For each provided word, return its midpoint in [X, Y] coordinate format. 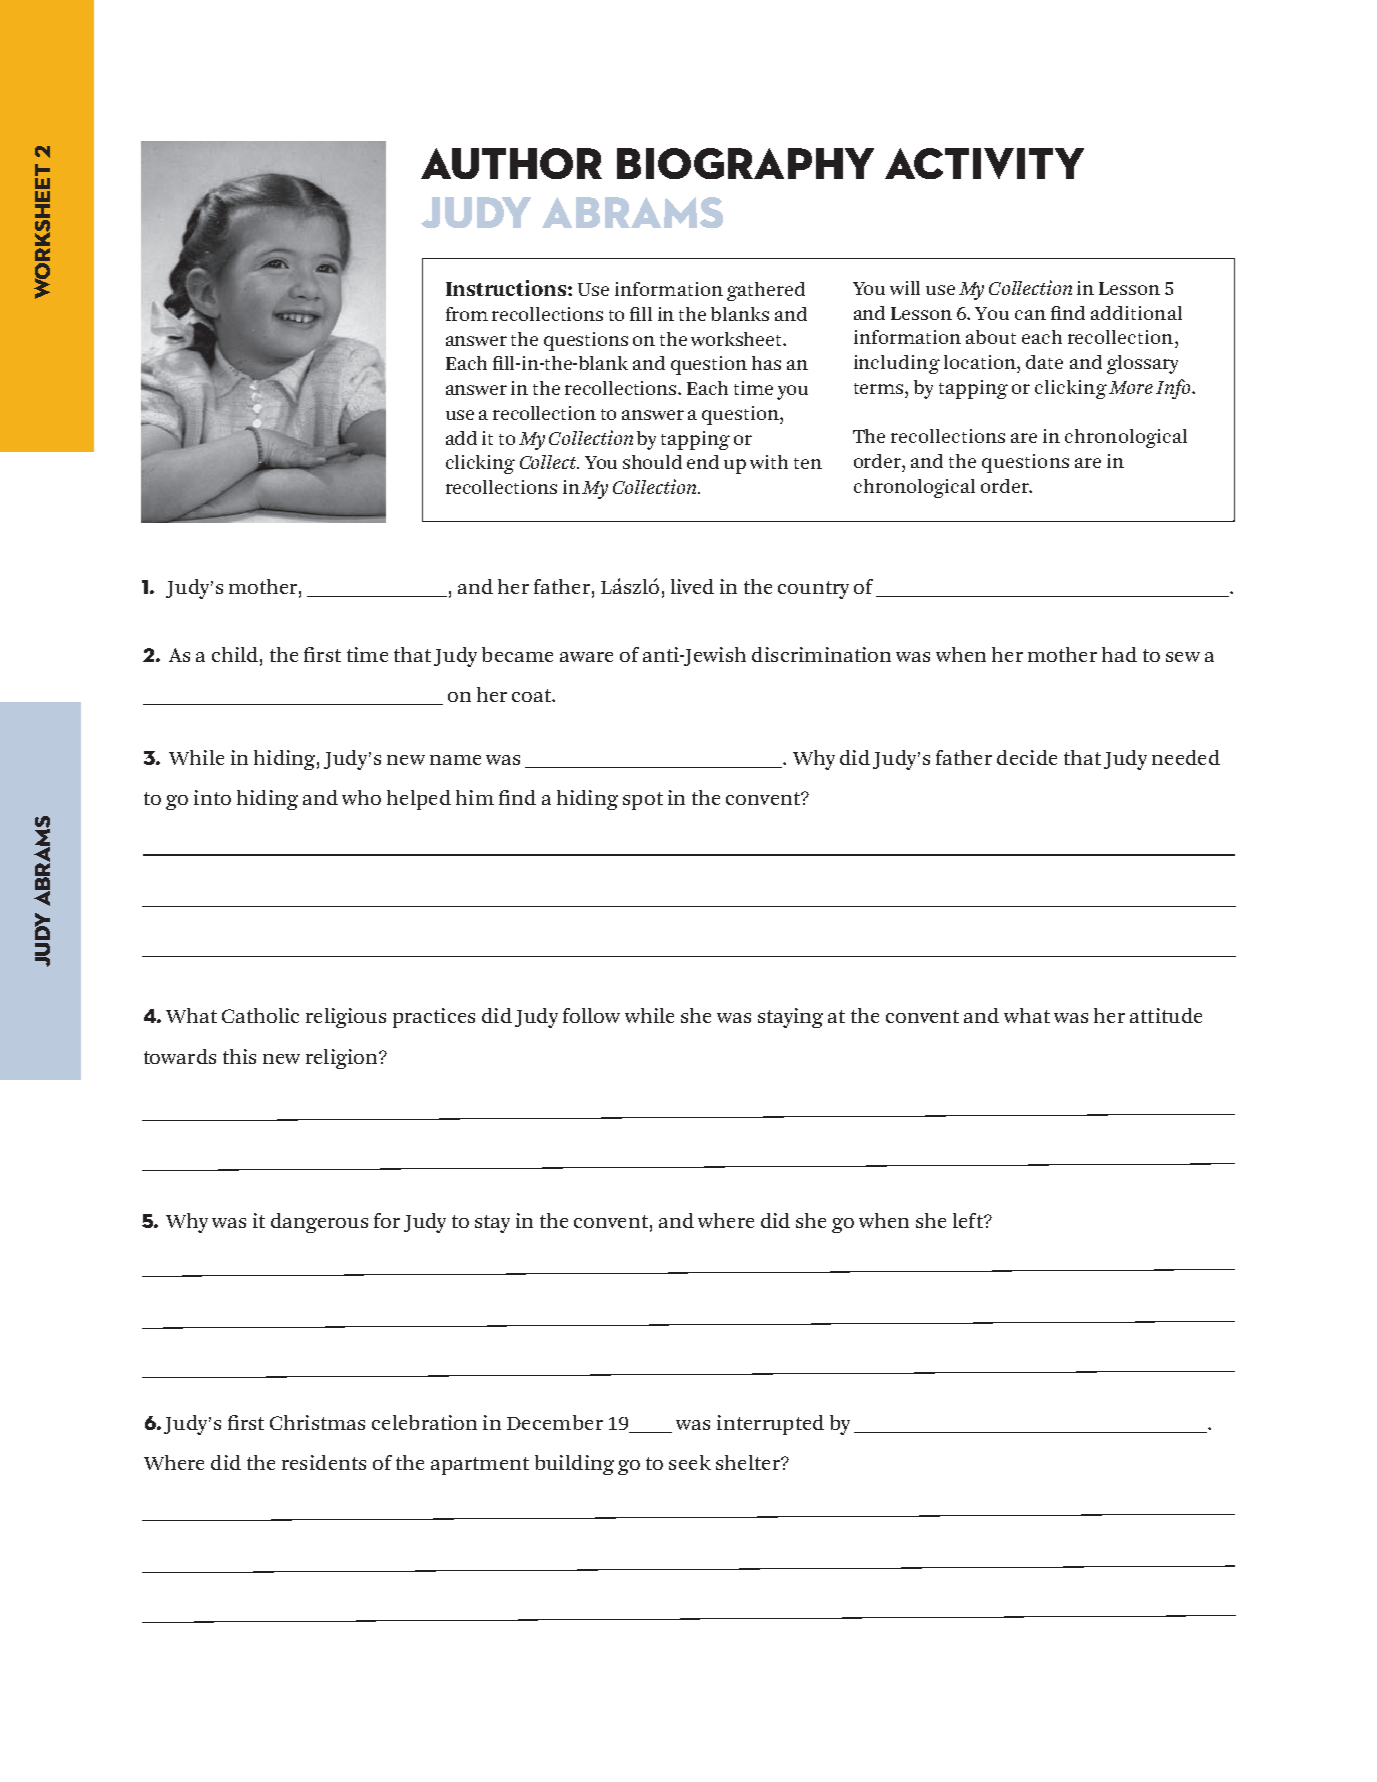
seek [690, 1462]
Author [511, 163]
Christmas [317, 1422]
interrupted [770, 1425]
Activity [984, 163]
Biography [745, 163]
